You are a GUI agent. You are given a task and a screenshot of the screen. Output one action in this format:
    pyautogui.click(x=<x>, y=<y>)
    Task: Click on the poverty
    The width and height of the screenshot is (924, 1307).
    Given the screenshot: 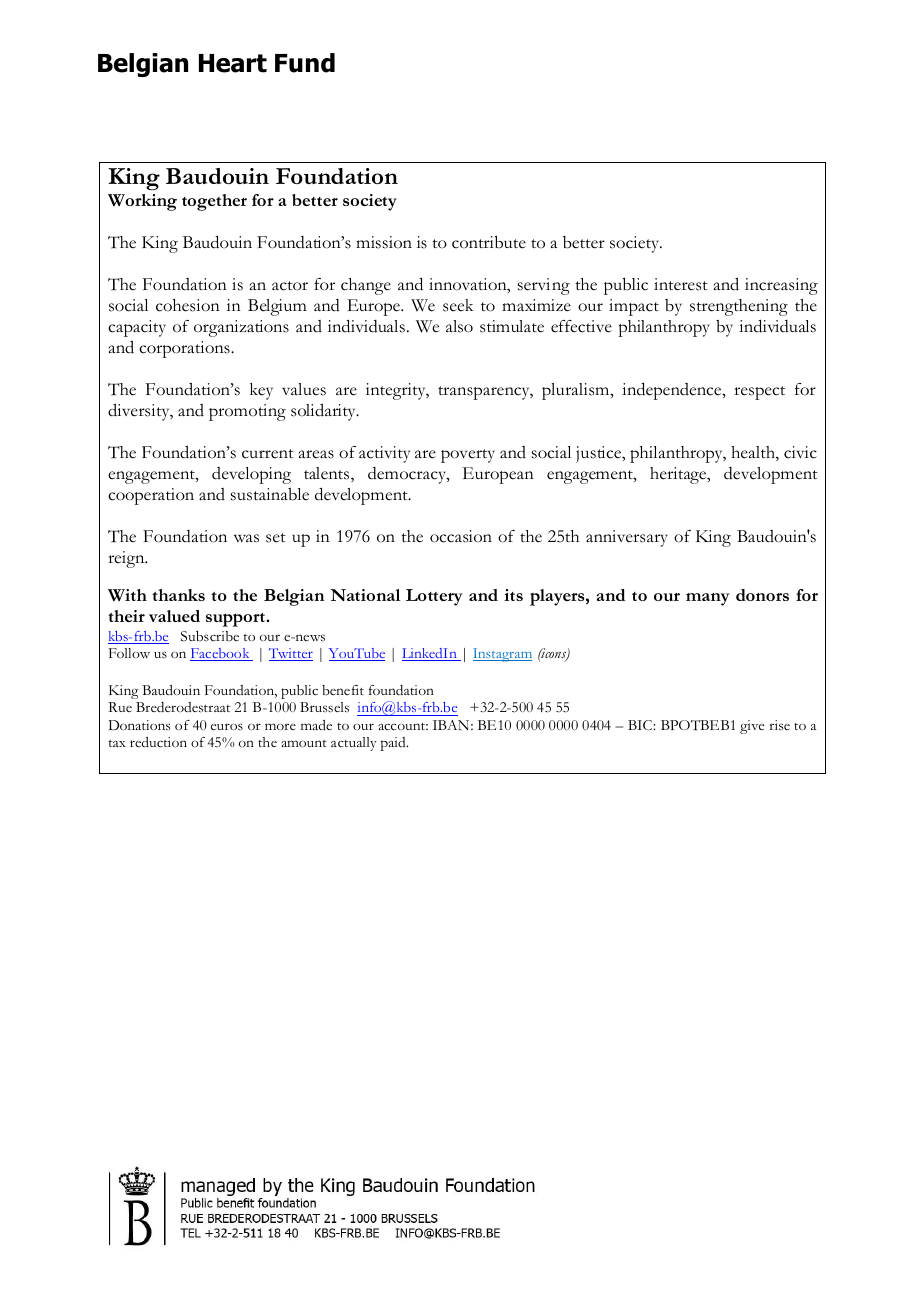 What is the action you would take?
    pyautogui.click(x=468, y=456)
